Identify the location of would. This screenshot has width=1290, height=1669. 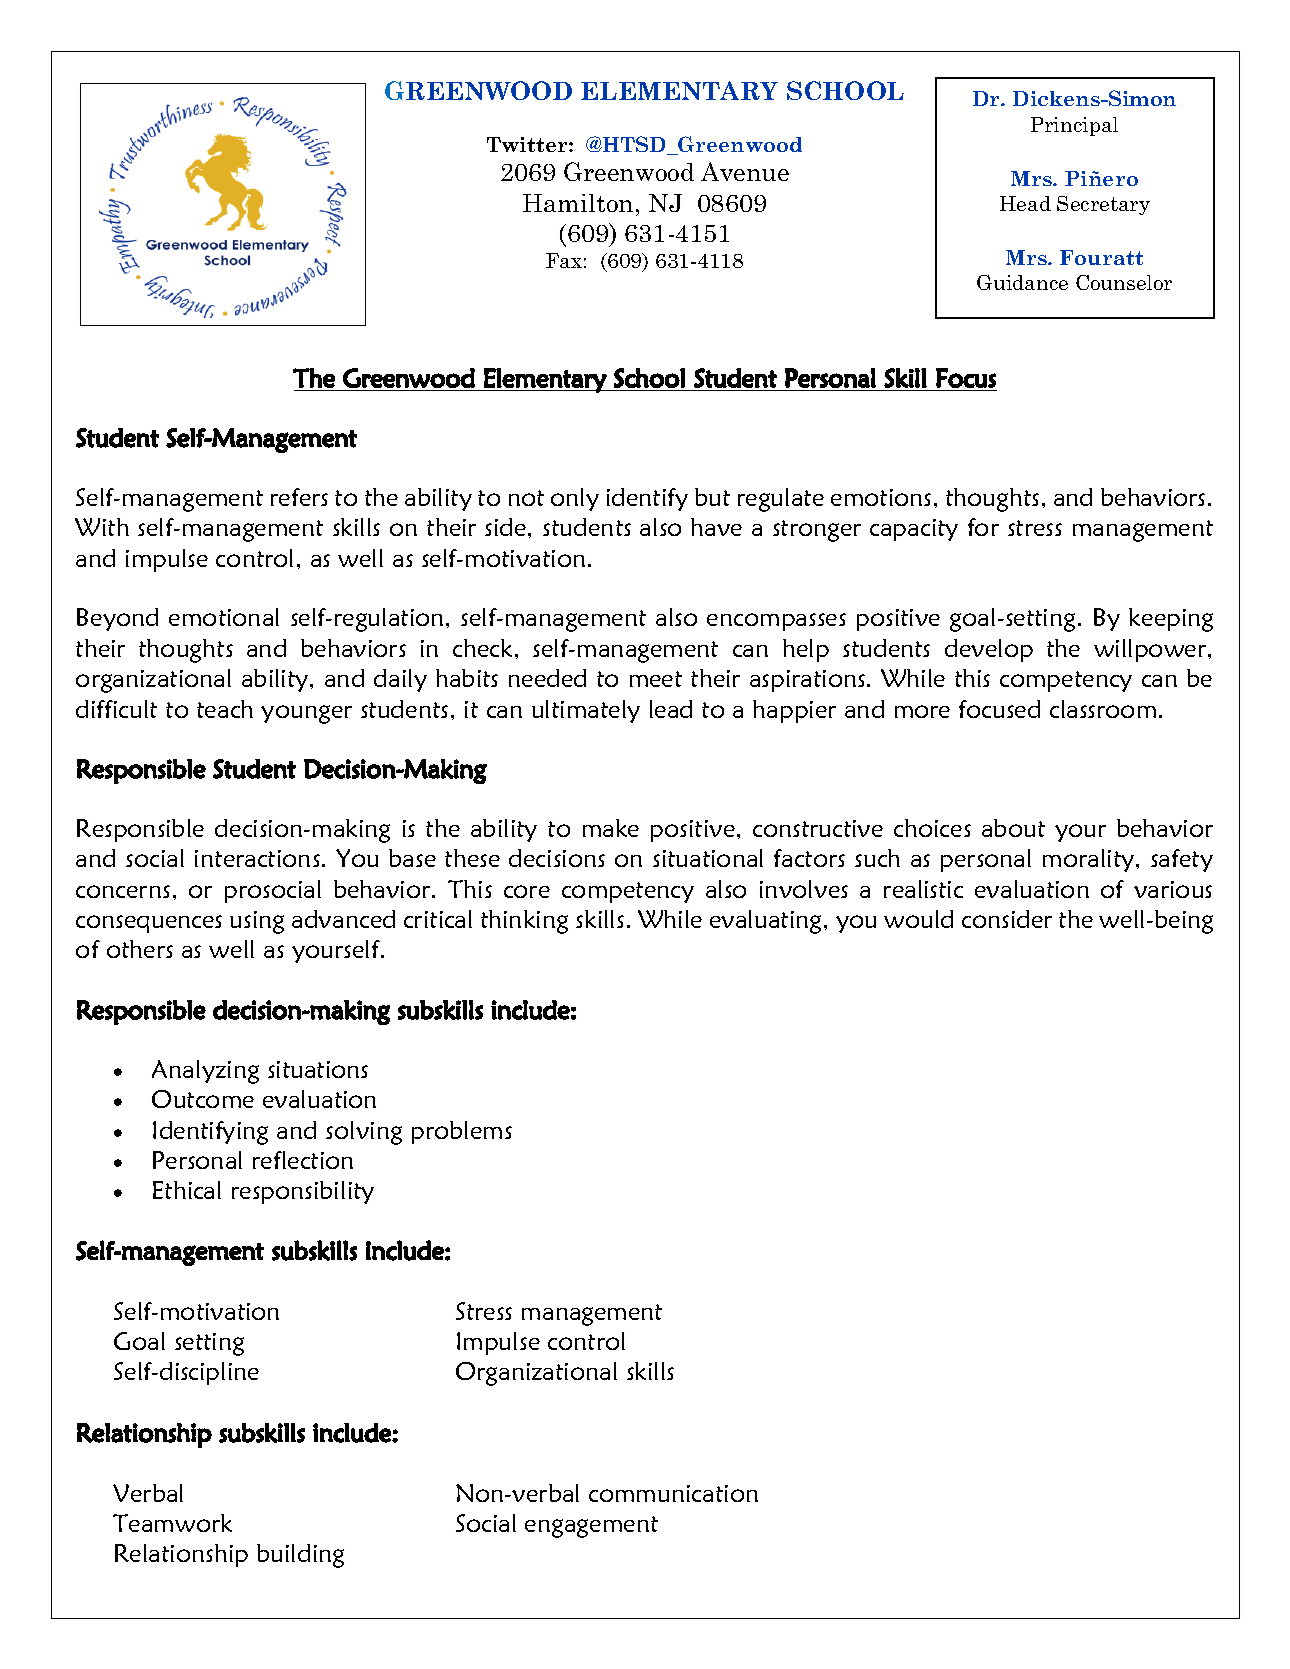
(918, 919).
